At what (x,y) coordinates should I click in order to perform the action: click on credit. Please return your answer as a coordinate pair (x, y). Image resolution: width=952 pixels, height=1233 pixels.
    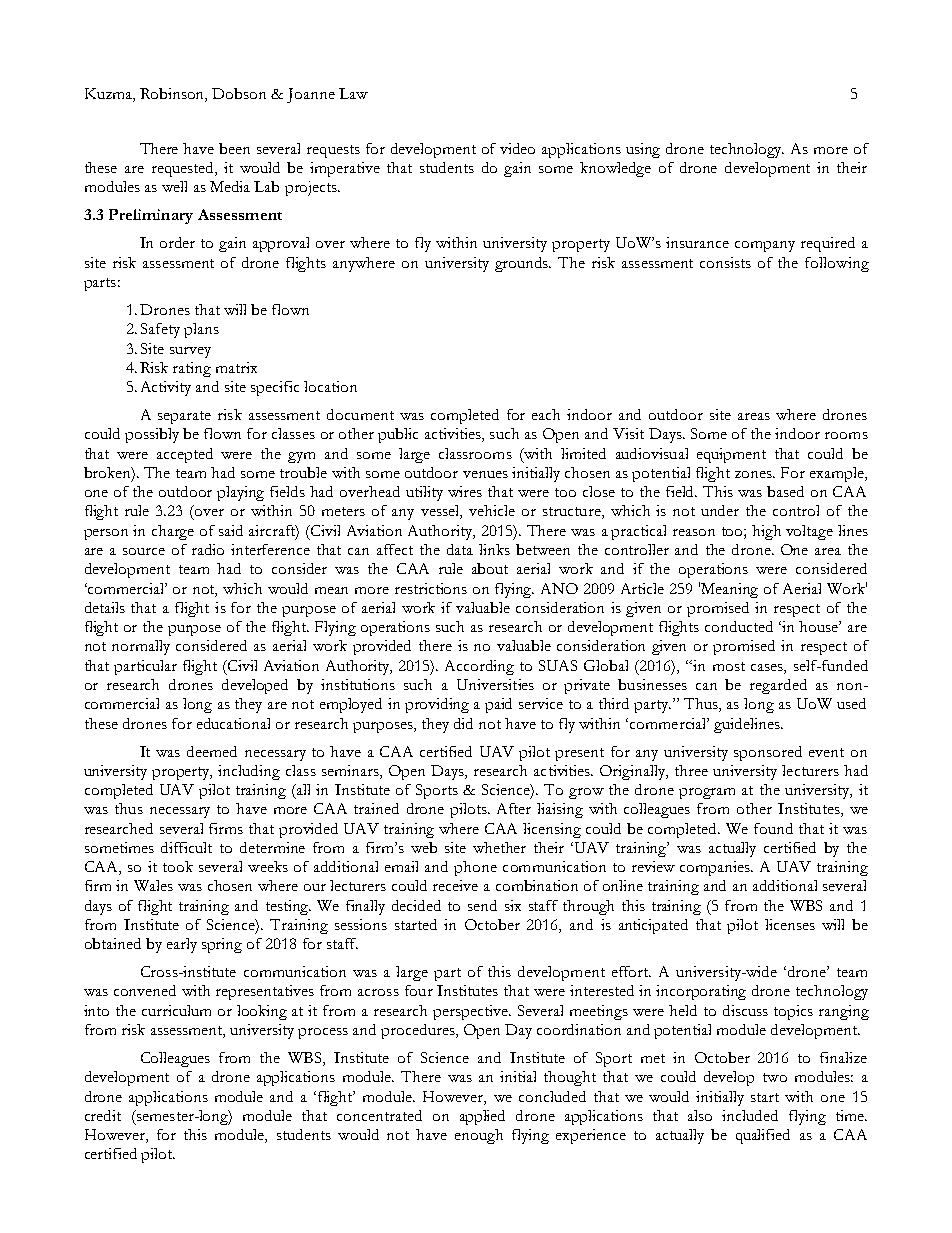
    Looking at the image, I should click on (103, 1115).
